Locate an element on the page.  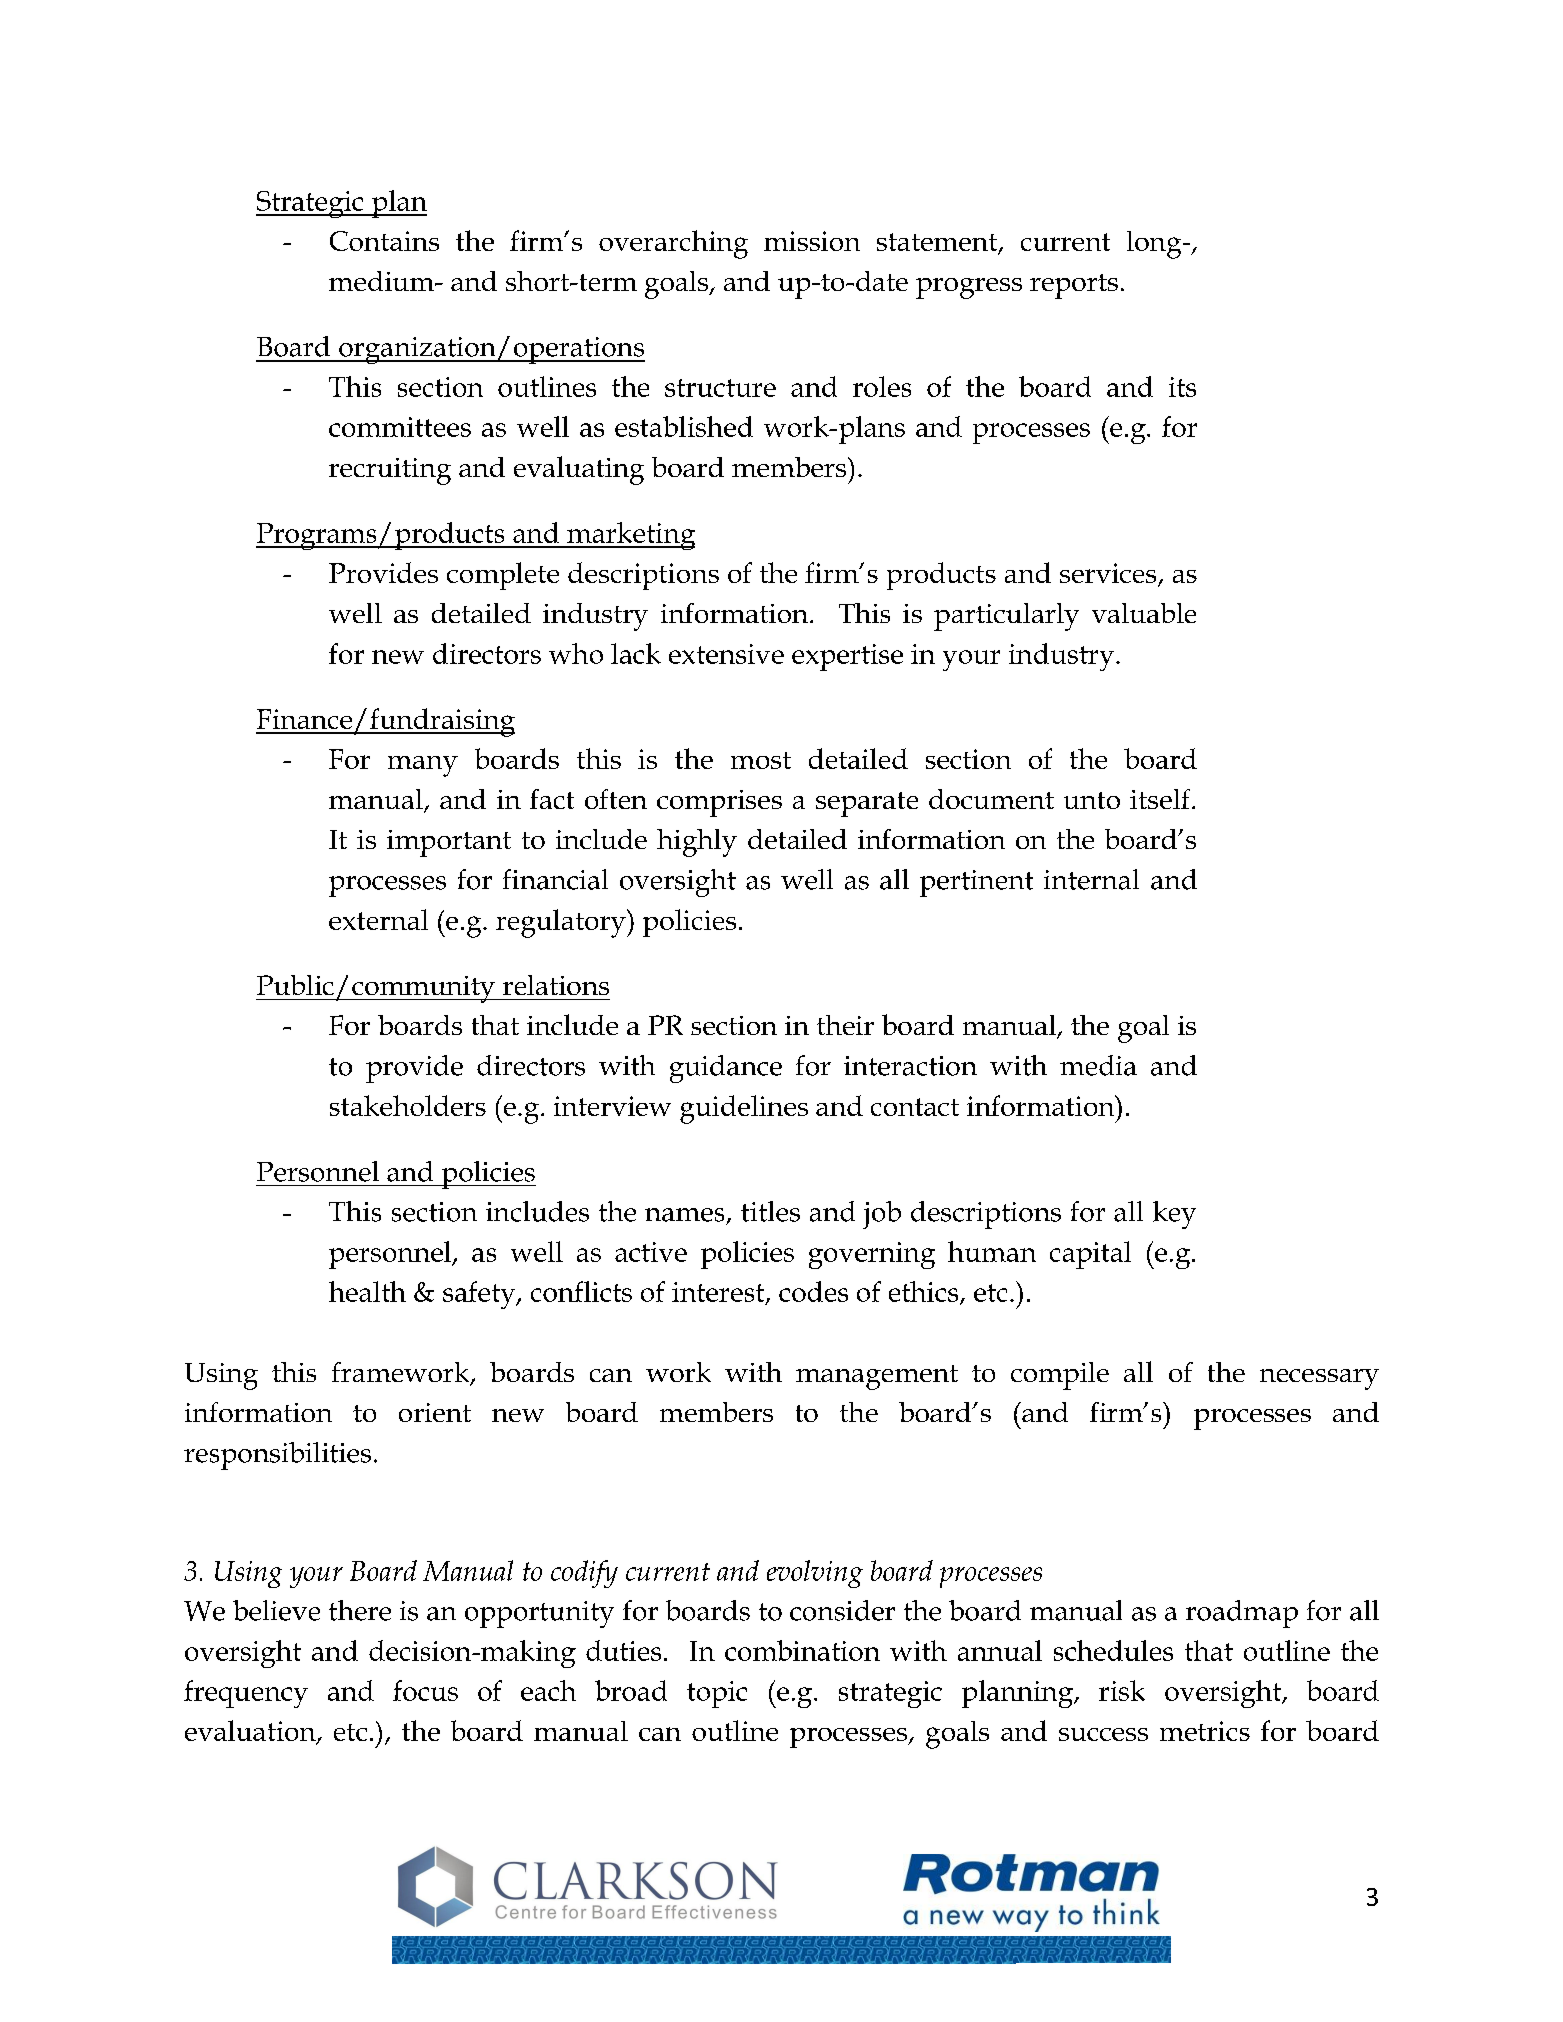
combination is located at coordinates (802, 1650).
